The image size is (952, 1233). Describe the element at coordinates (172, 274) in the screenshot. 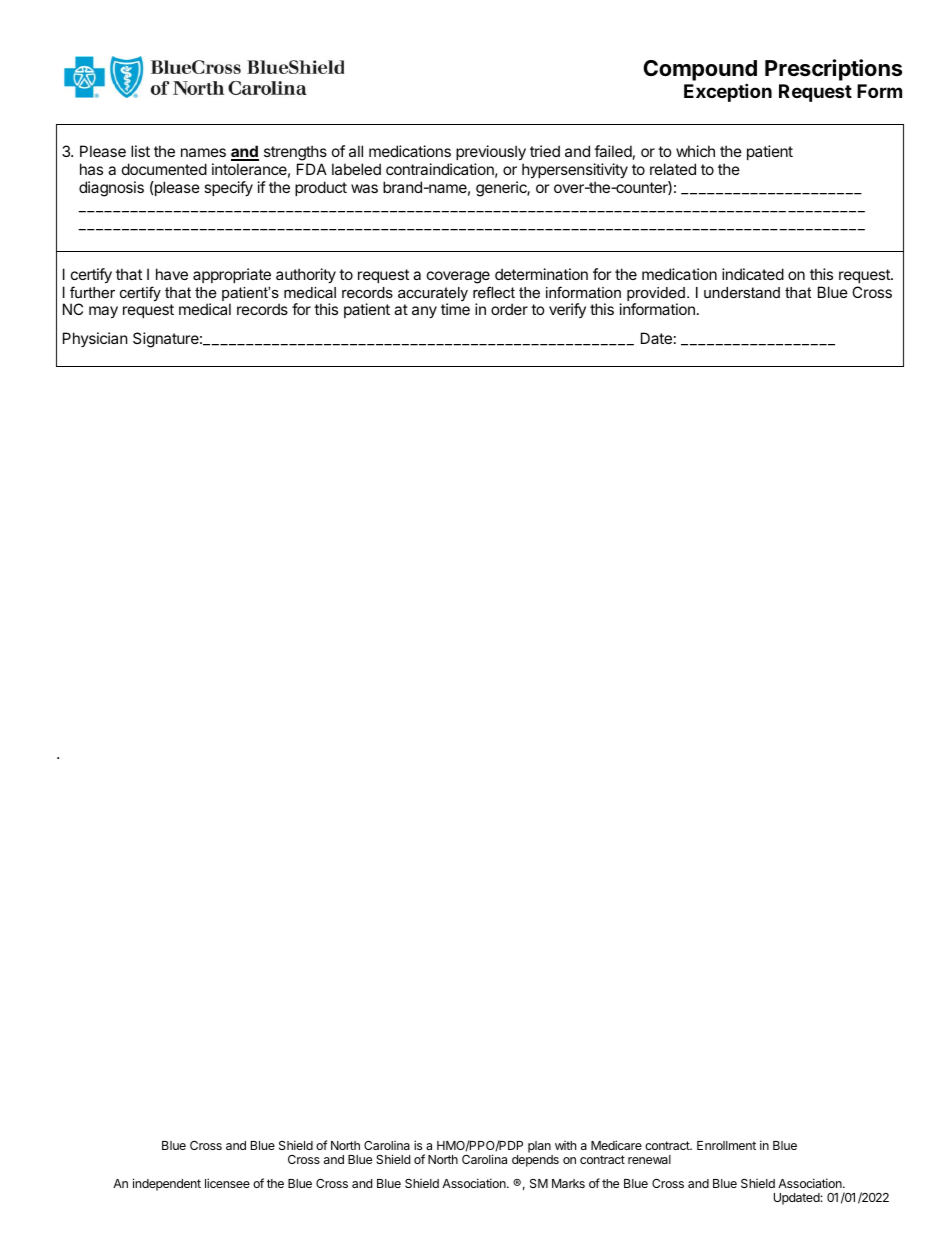

I see `have` at that location.
